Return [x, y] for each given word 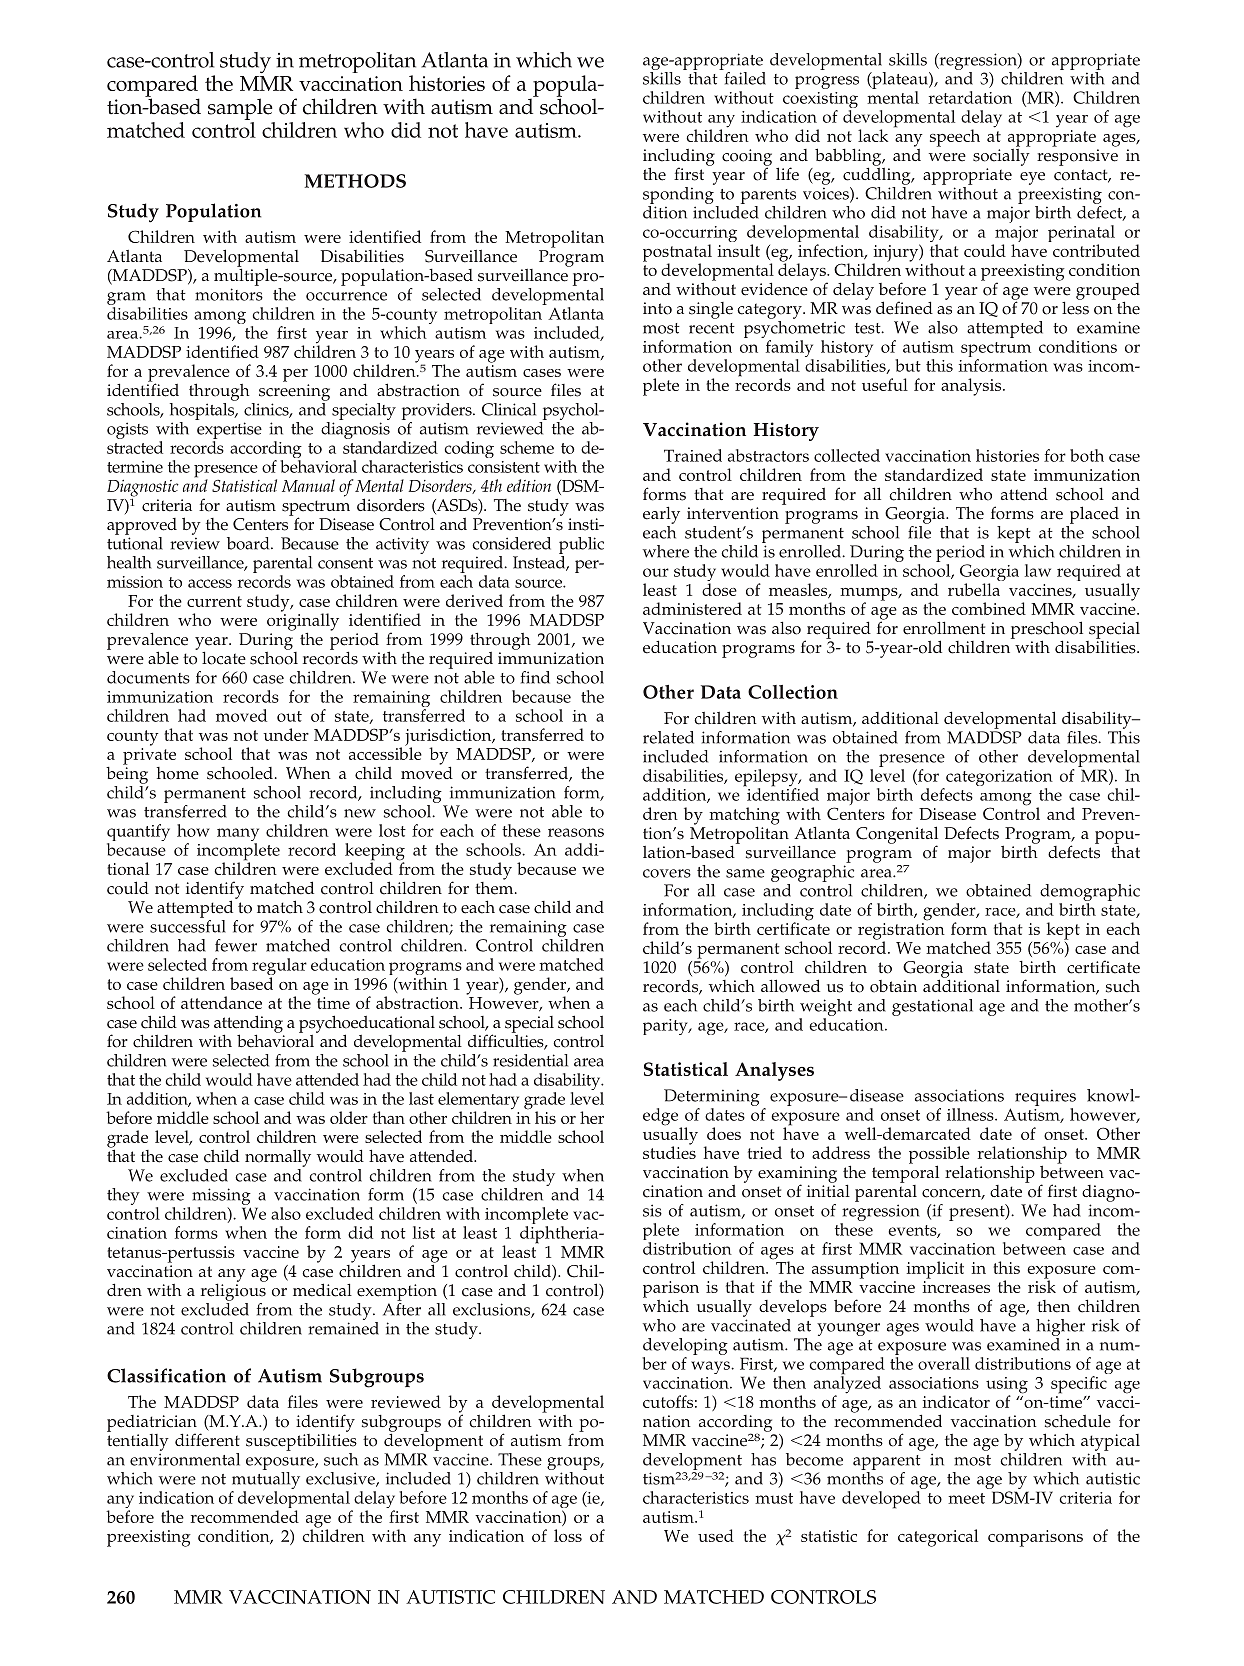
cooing [747, 158]
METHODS [355, 181]
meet [966, 1498]
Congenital [897, 836]
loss [568, 1535]
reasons [576, 832]
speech [955, 138]
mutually [265, 1482]
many [238, 836]
